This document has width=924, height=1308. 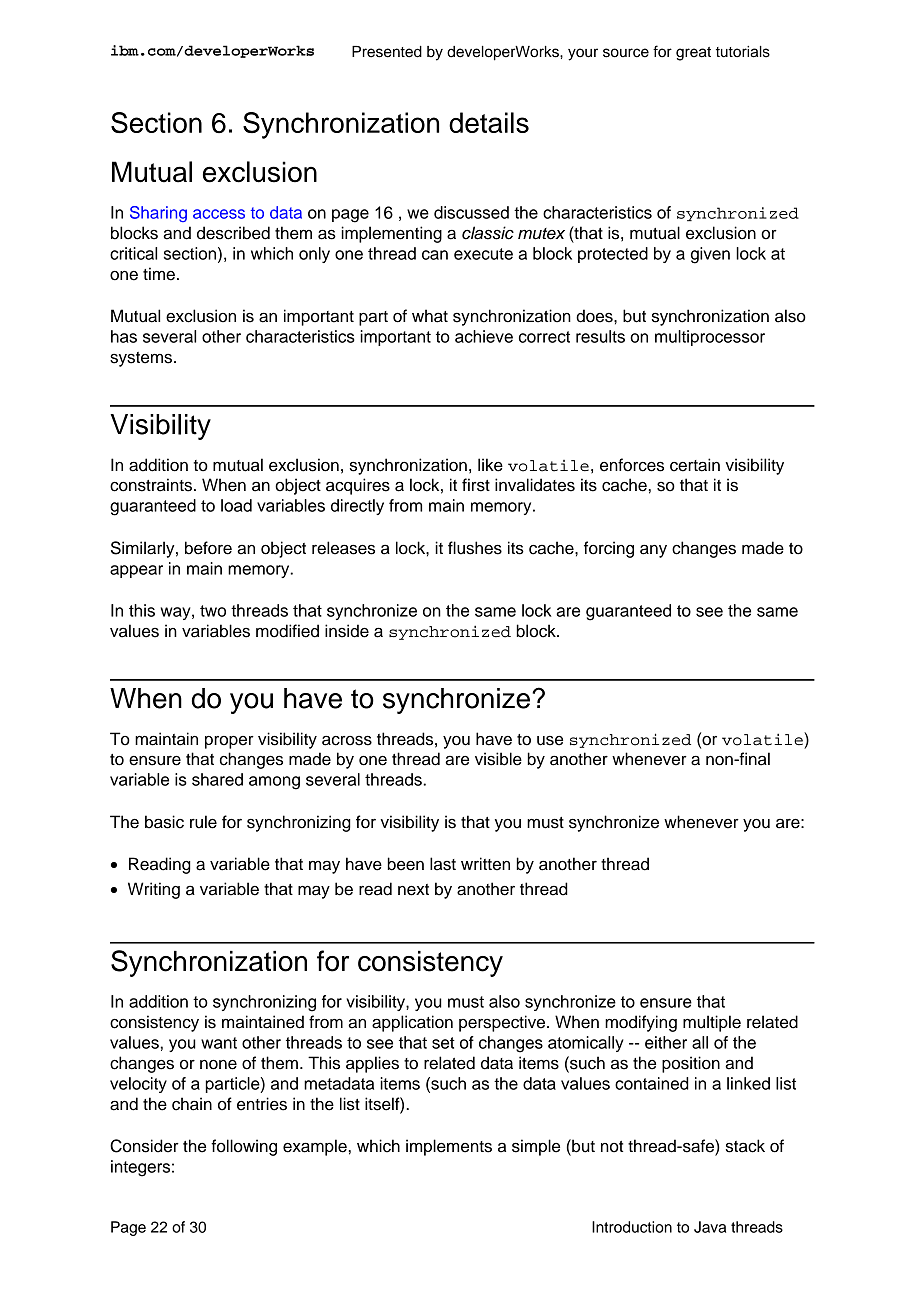 I want to click on Presented, so click(x=387, y=52).
